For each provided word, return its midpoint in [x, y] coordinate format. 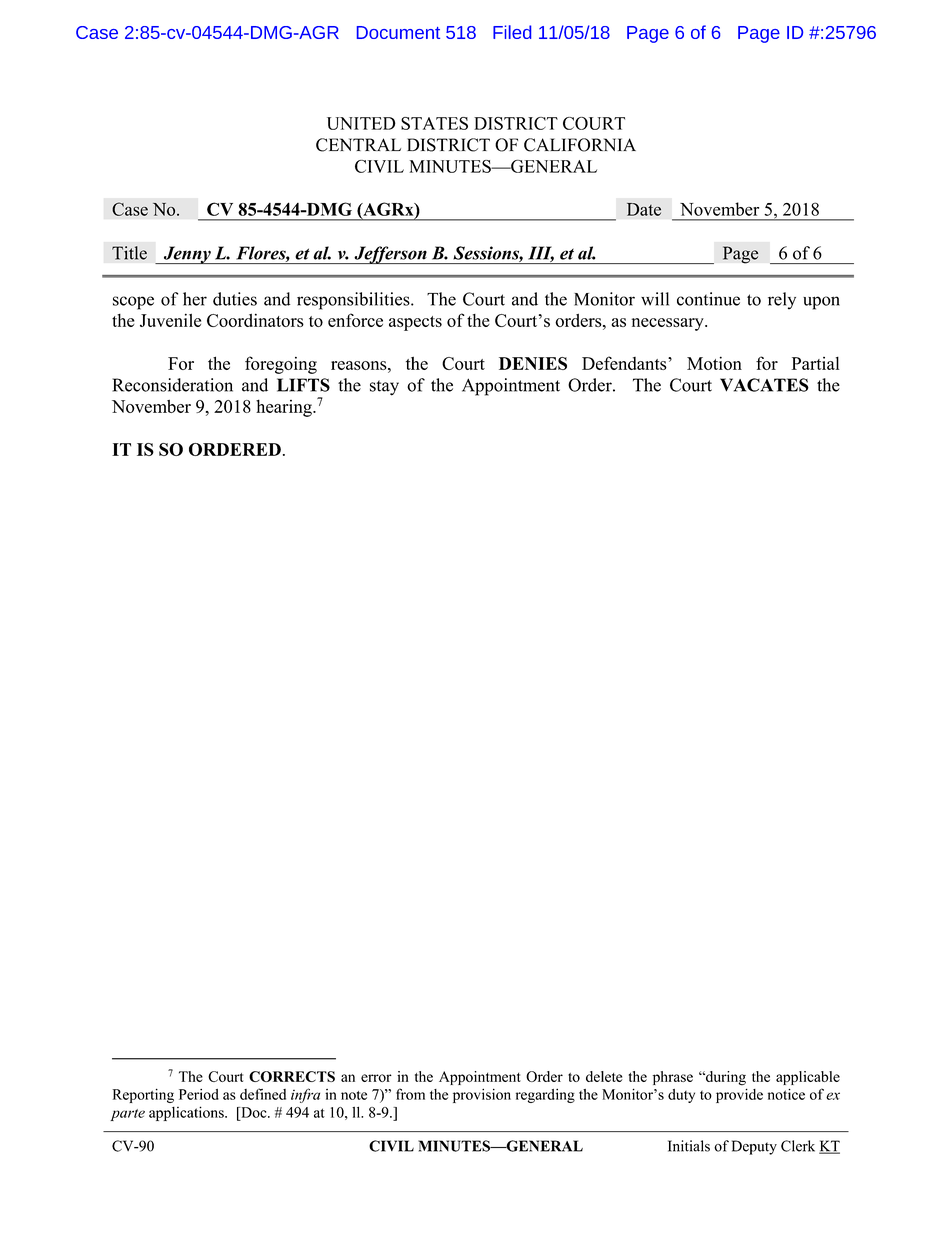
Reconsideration [172, 385]
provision [482, 1096]
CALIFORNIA [580, 145]
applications [187, 1113]
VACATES [764, 385]
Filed [512, 32]
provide [739, 1096]
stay [384, 388]
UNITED [361, 123]
